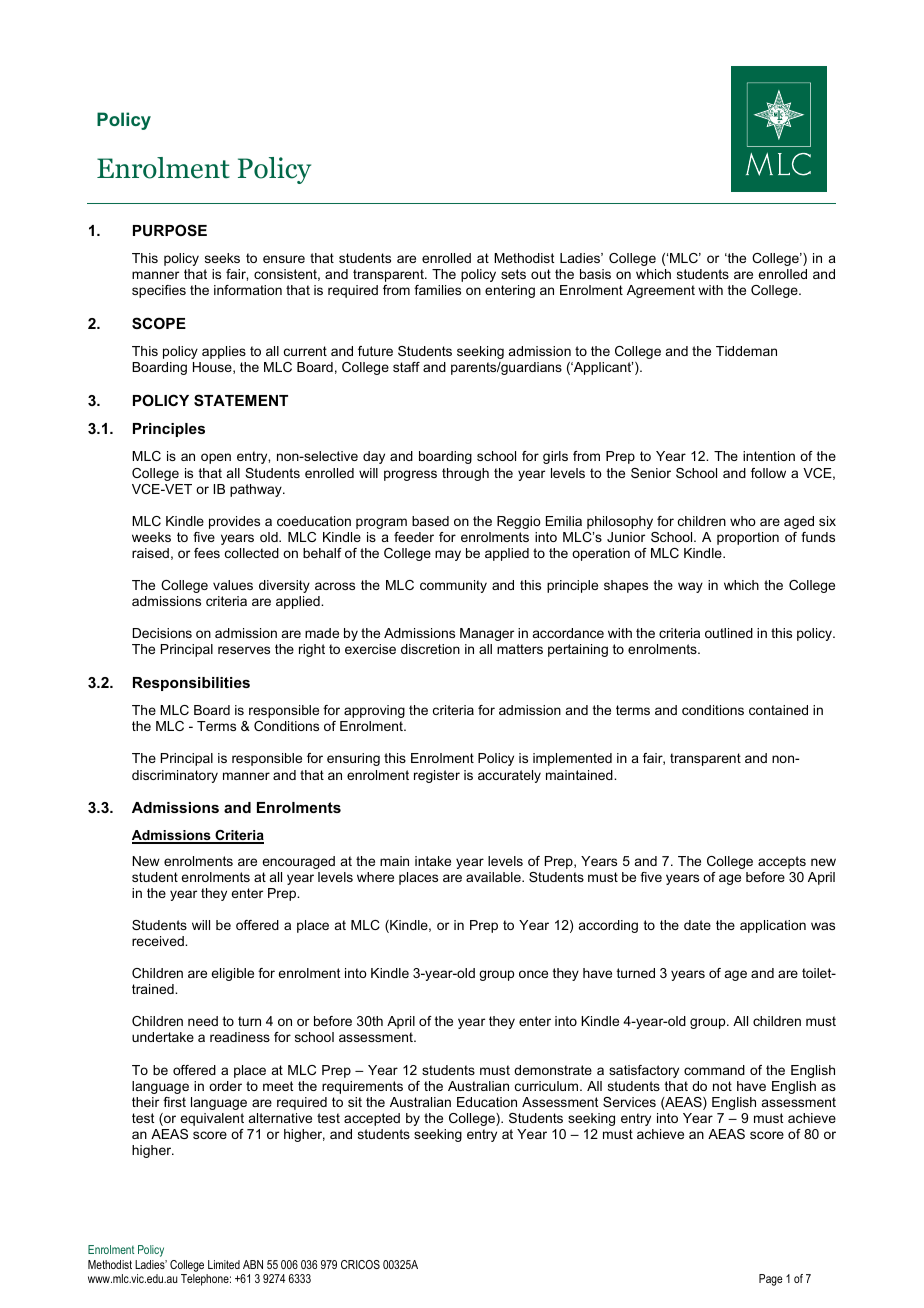 This page has width=924, height=1308. Describe the element at coordinates (661, 291) in the page. I see `Agreement` at that location.
